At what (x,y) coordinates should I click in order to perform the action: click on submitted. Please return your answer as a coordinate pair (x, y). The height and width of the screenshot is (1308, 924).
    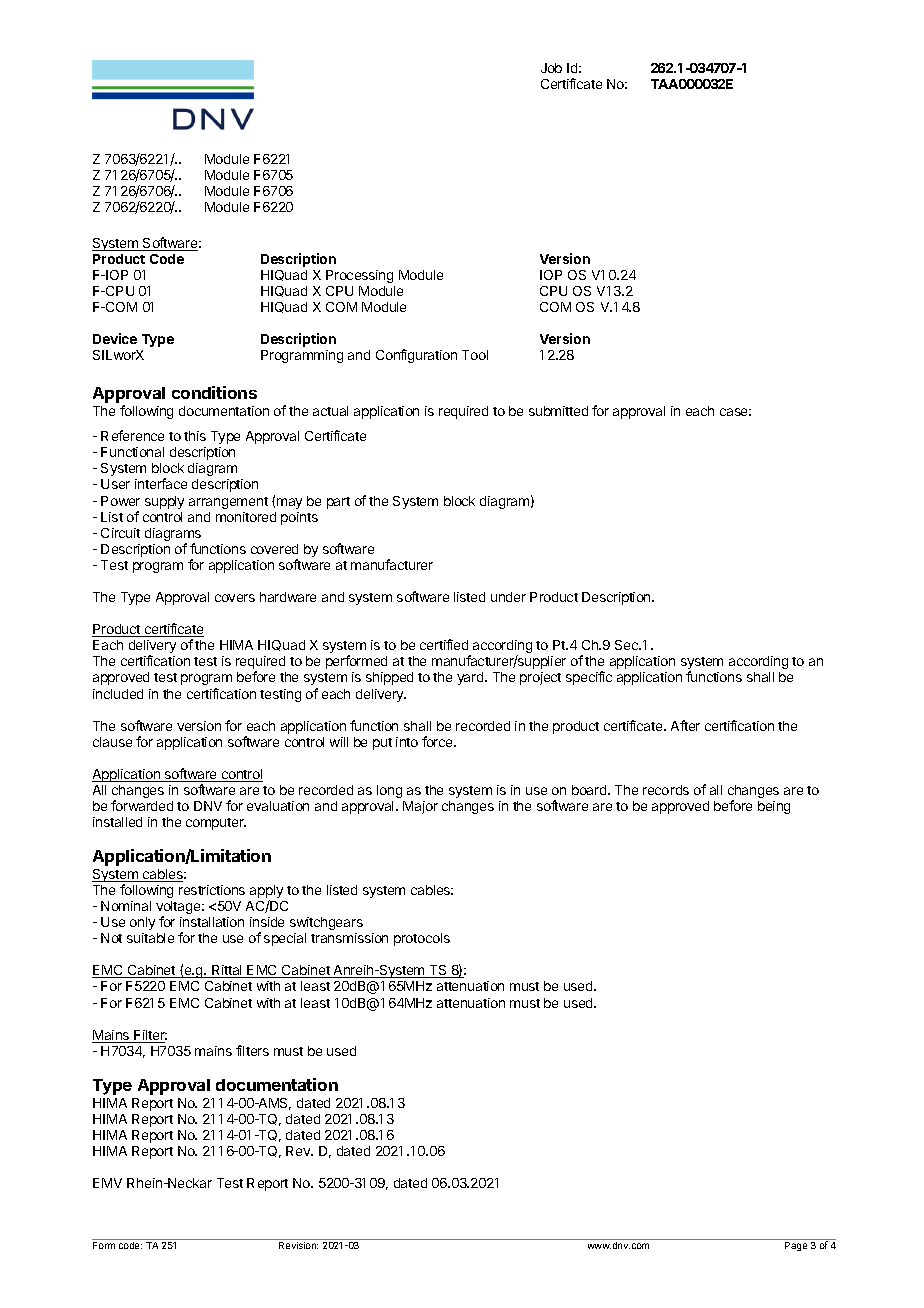
    Looking at the image, I should click on (558, 411).
